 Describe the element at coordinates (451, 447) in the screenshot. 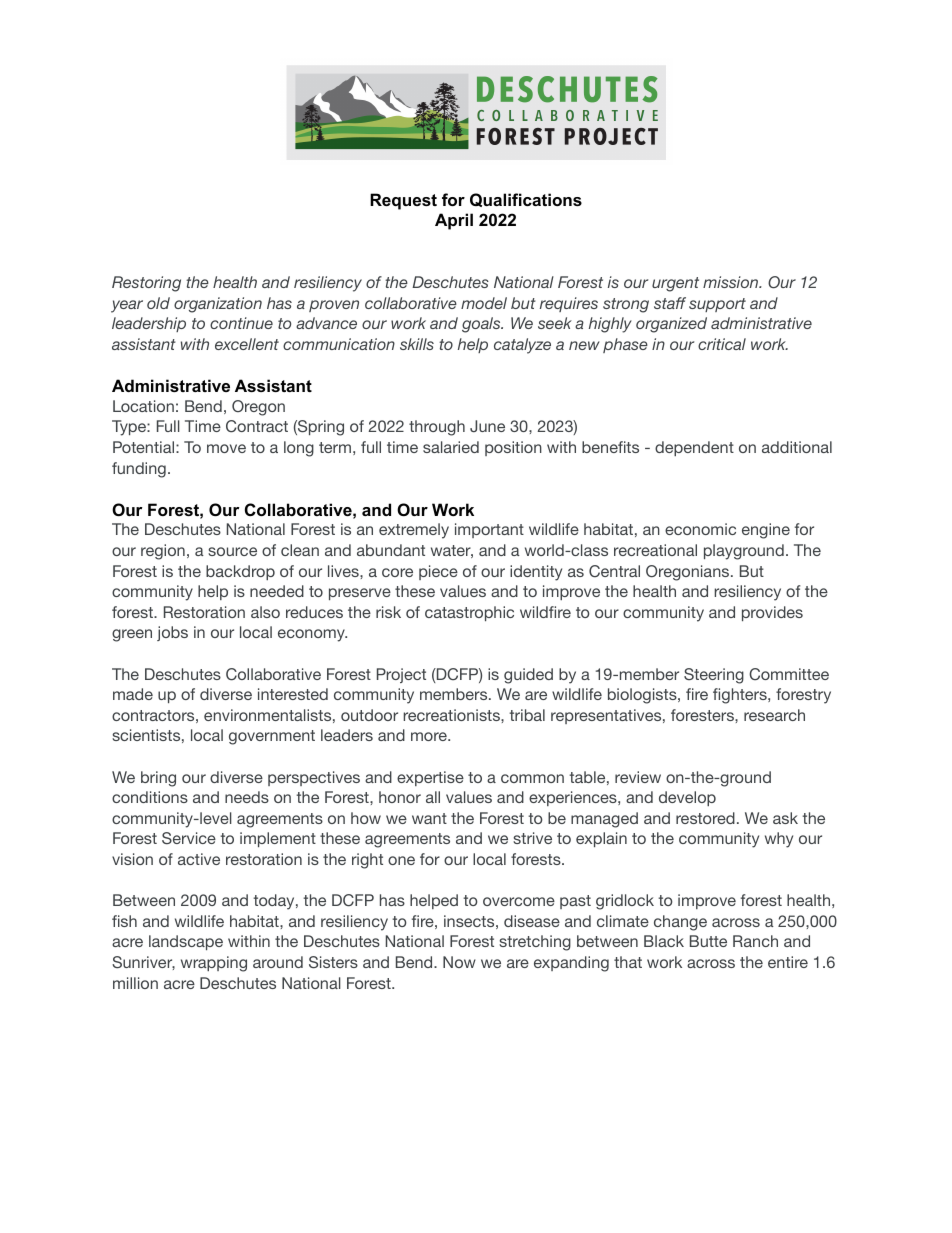

I see `salaried` at that location.
